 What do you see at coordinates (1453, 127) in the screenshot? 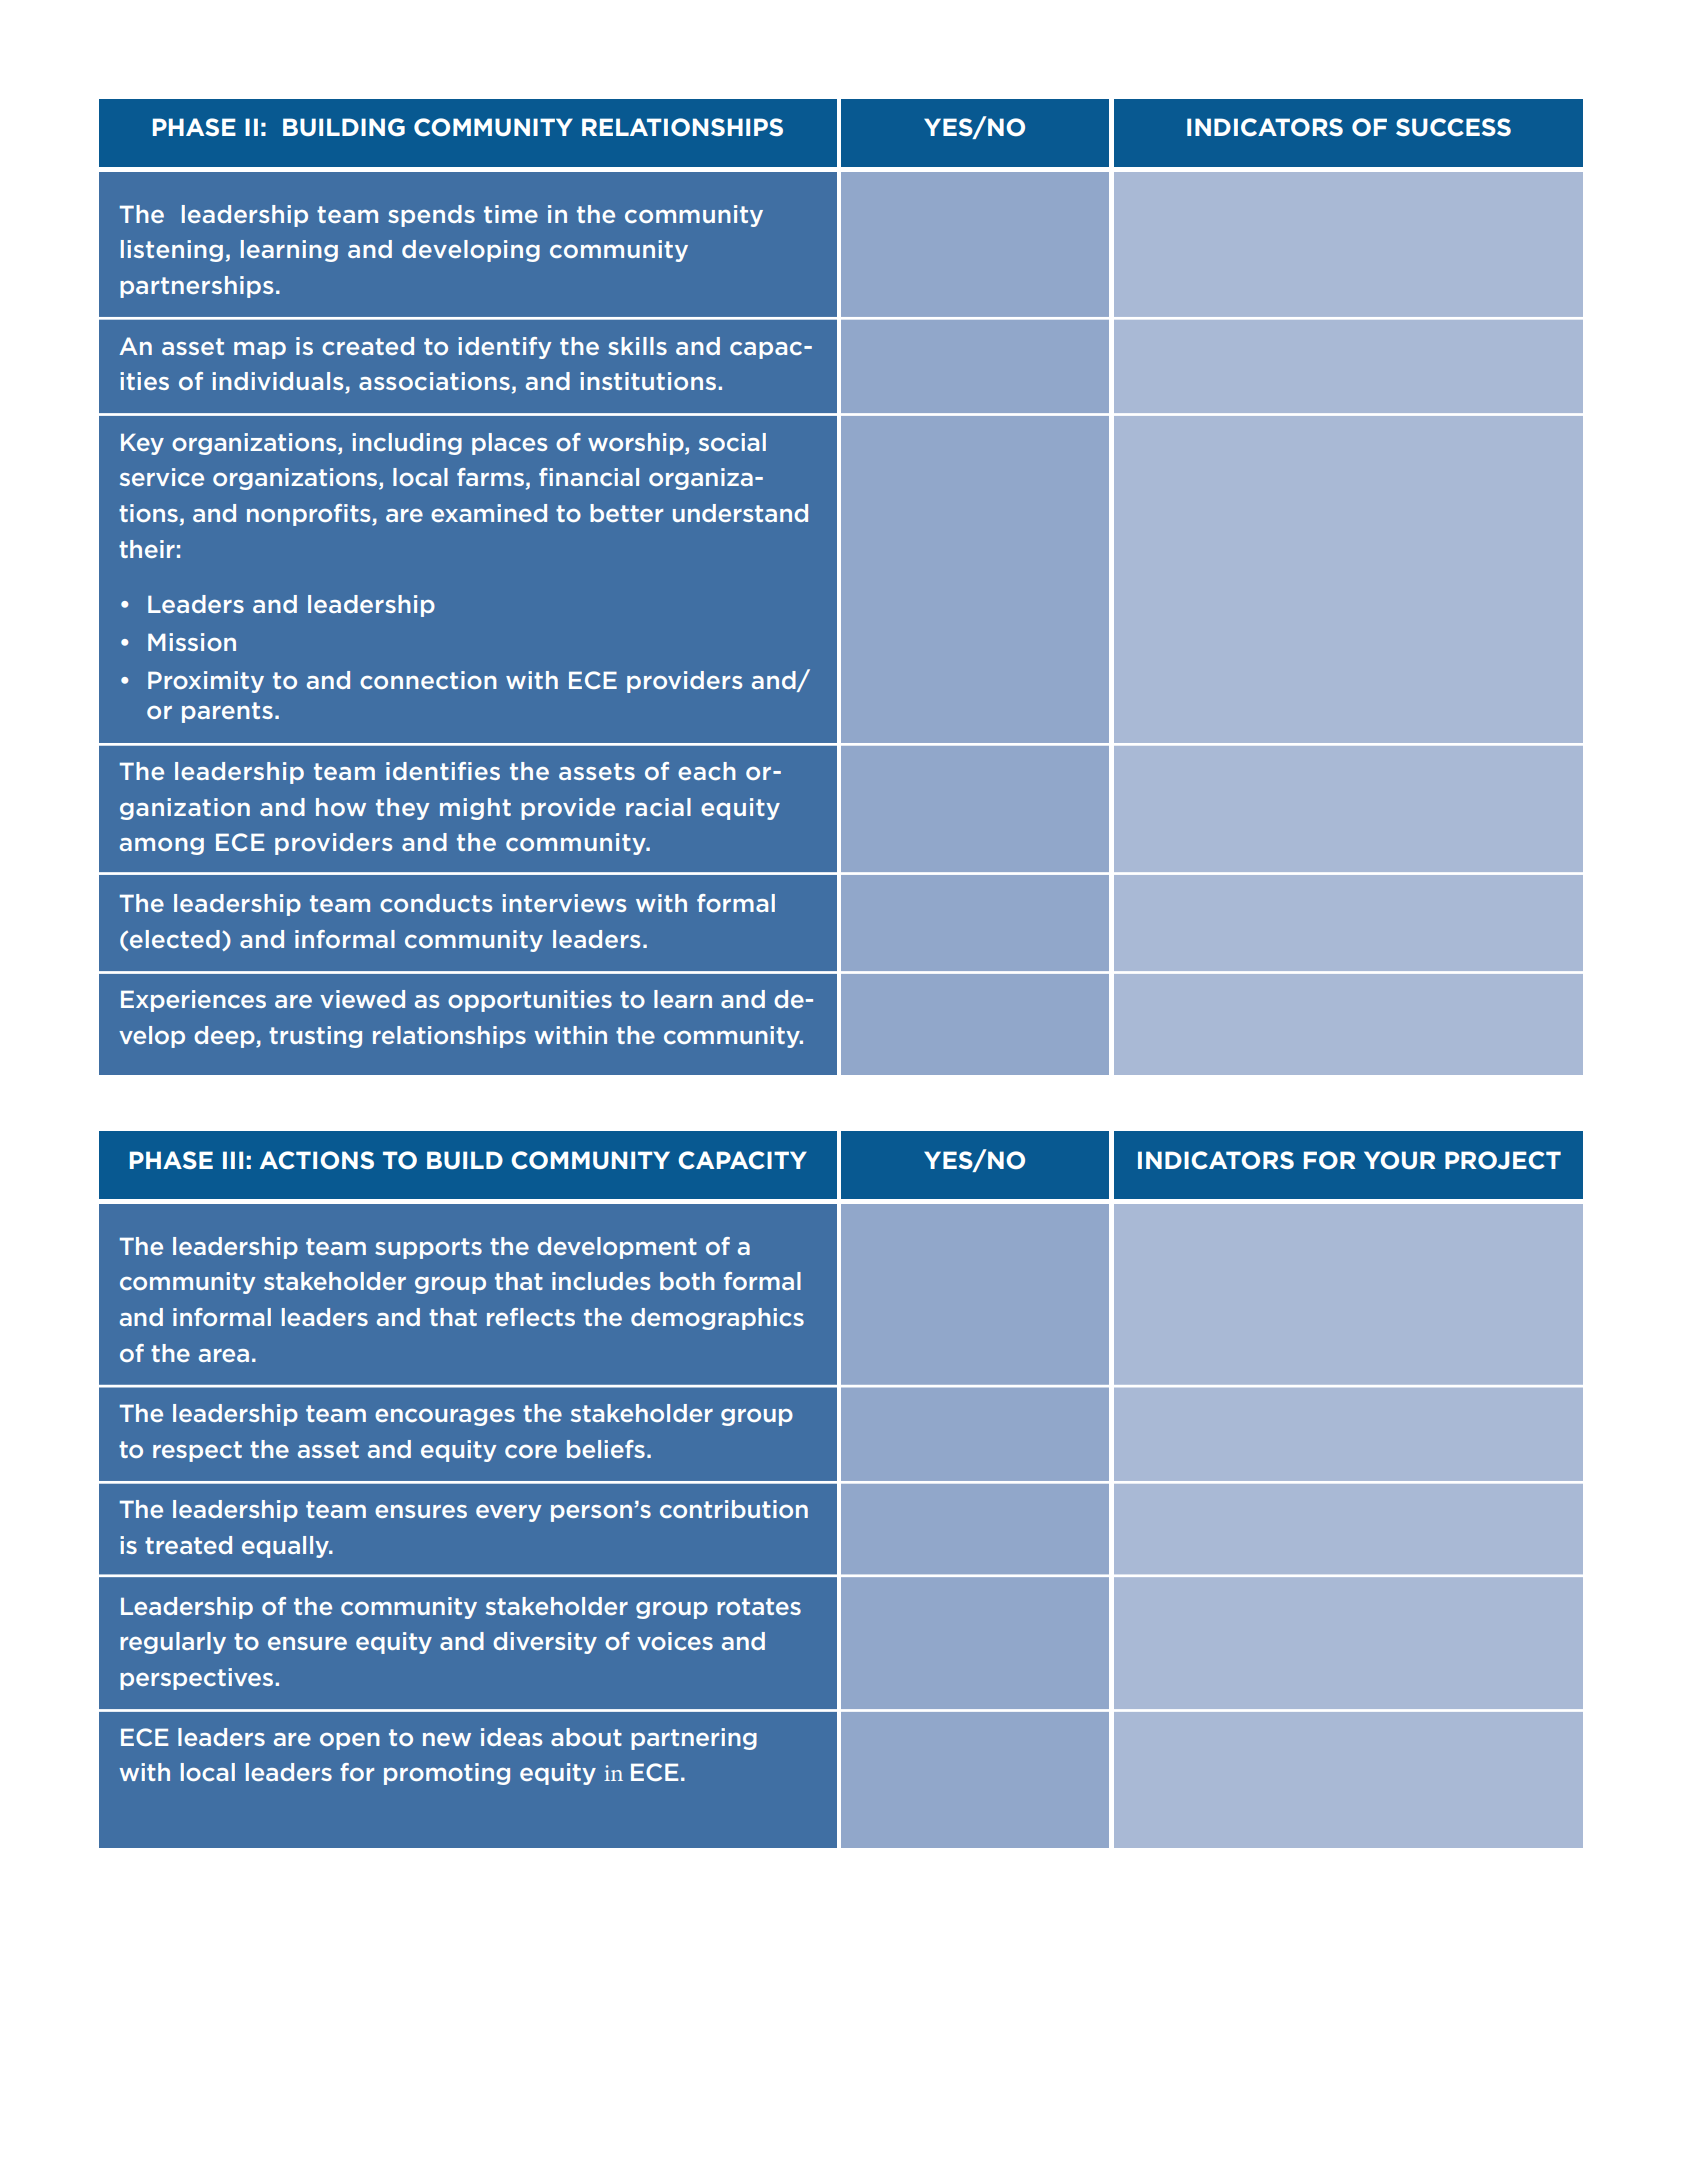
I see `SUCCESS` at bounding box center [1453, 127].
